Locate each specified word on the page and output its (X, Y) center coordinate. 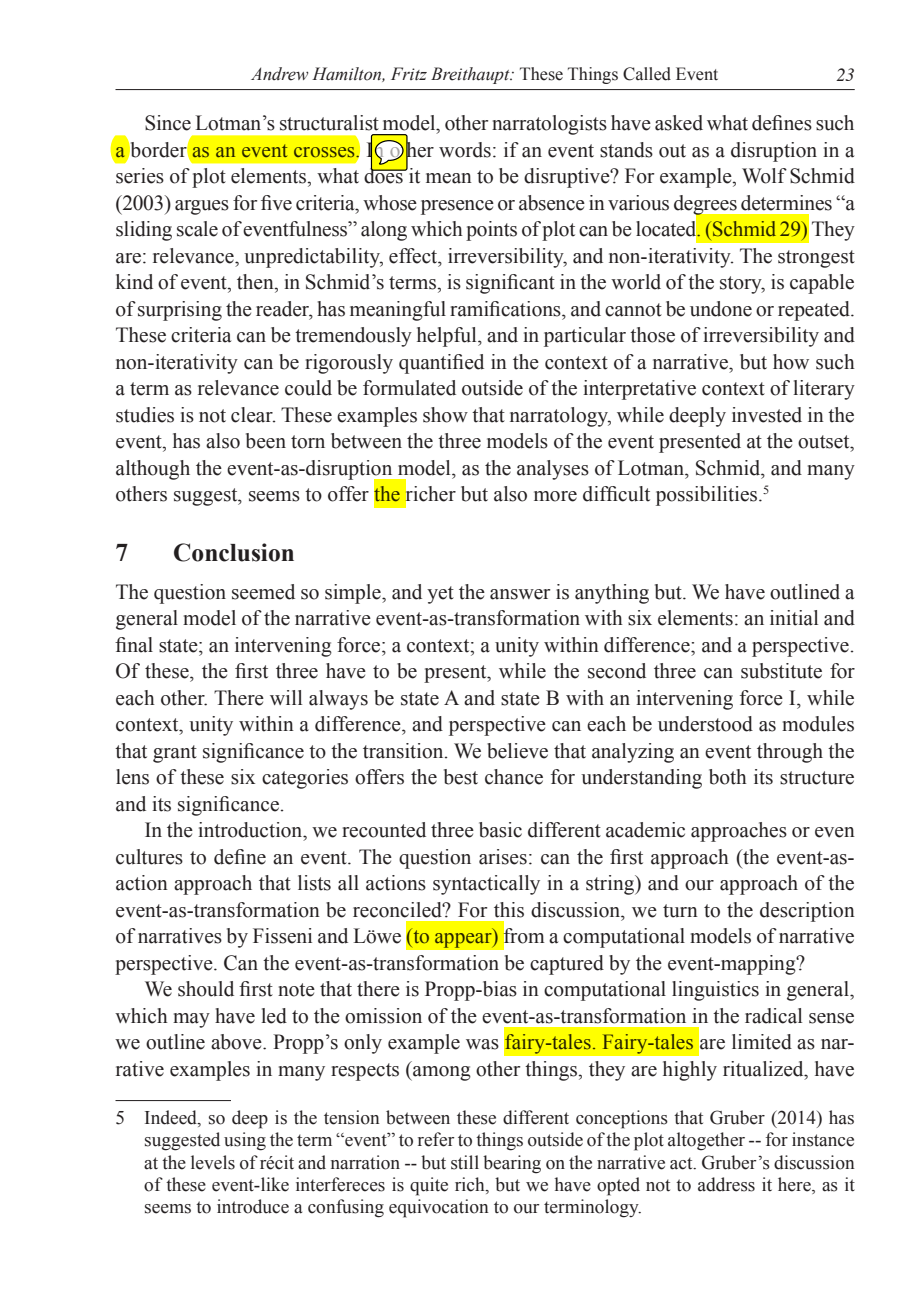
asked (679, 123)
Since (168, 123)
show (445, 415)
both (728, 777)
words (465, 150)
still (465, 1162)
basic (500, 830)
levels (213, 1162)
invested (767, 415)
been (266, 441)
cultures (149, 857)
